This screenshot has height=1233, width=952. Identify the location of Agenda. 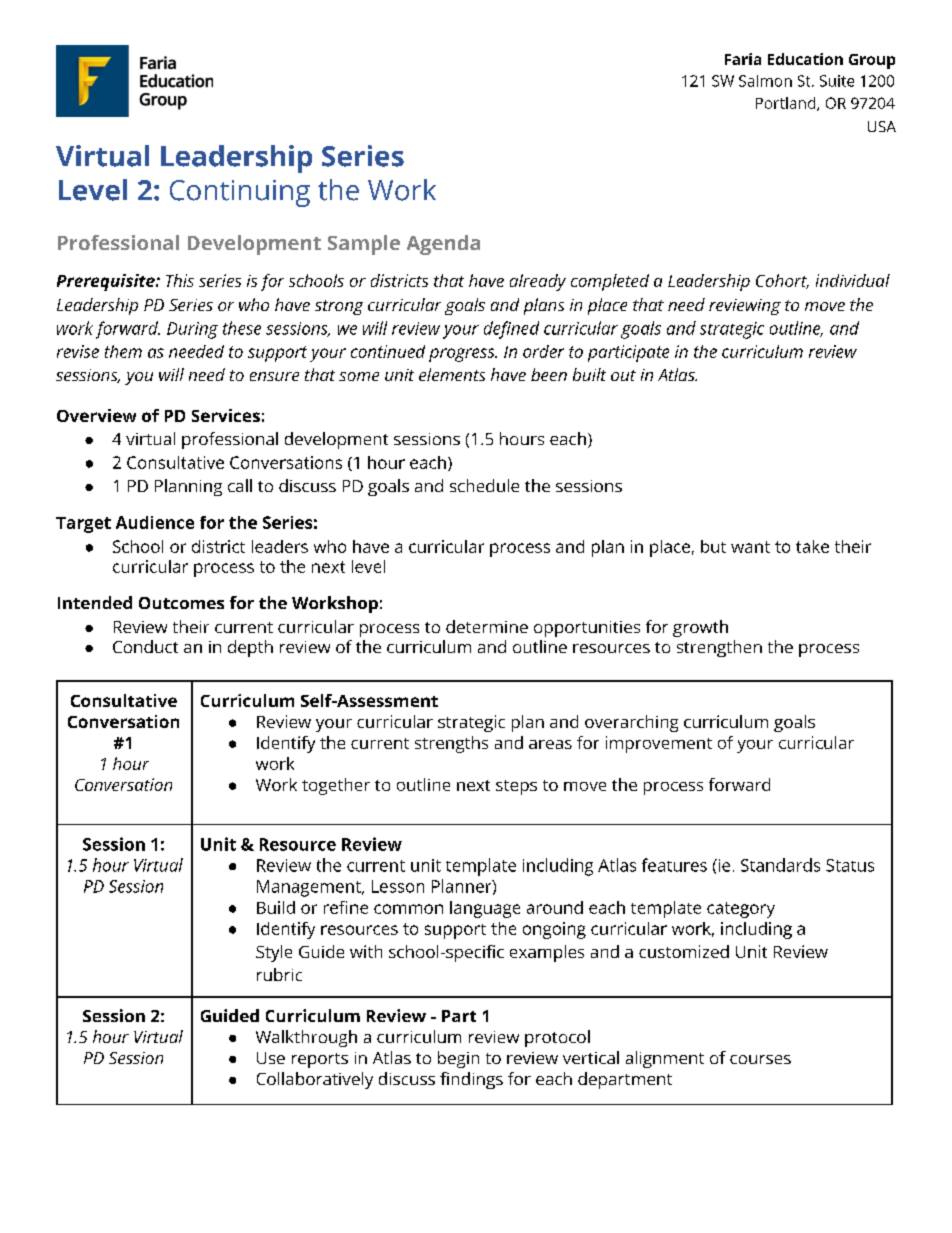
(443, 245).
